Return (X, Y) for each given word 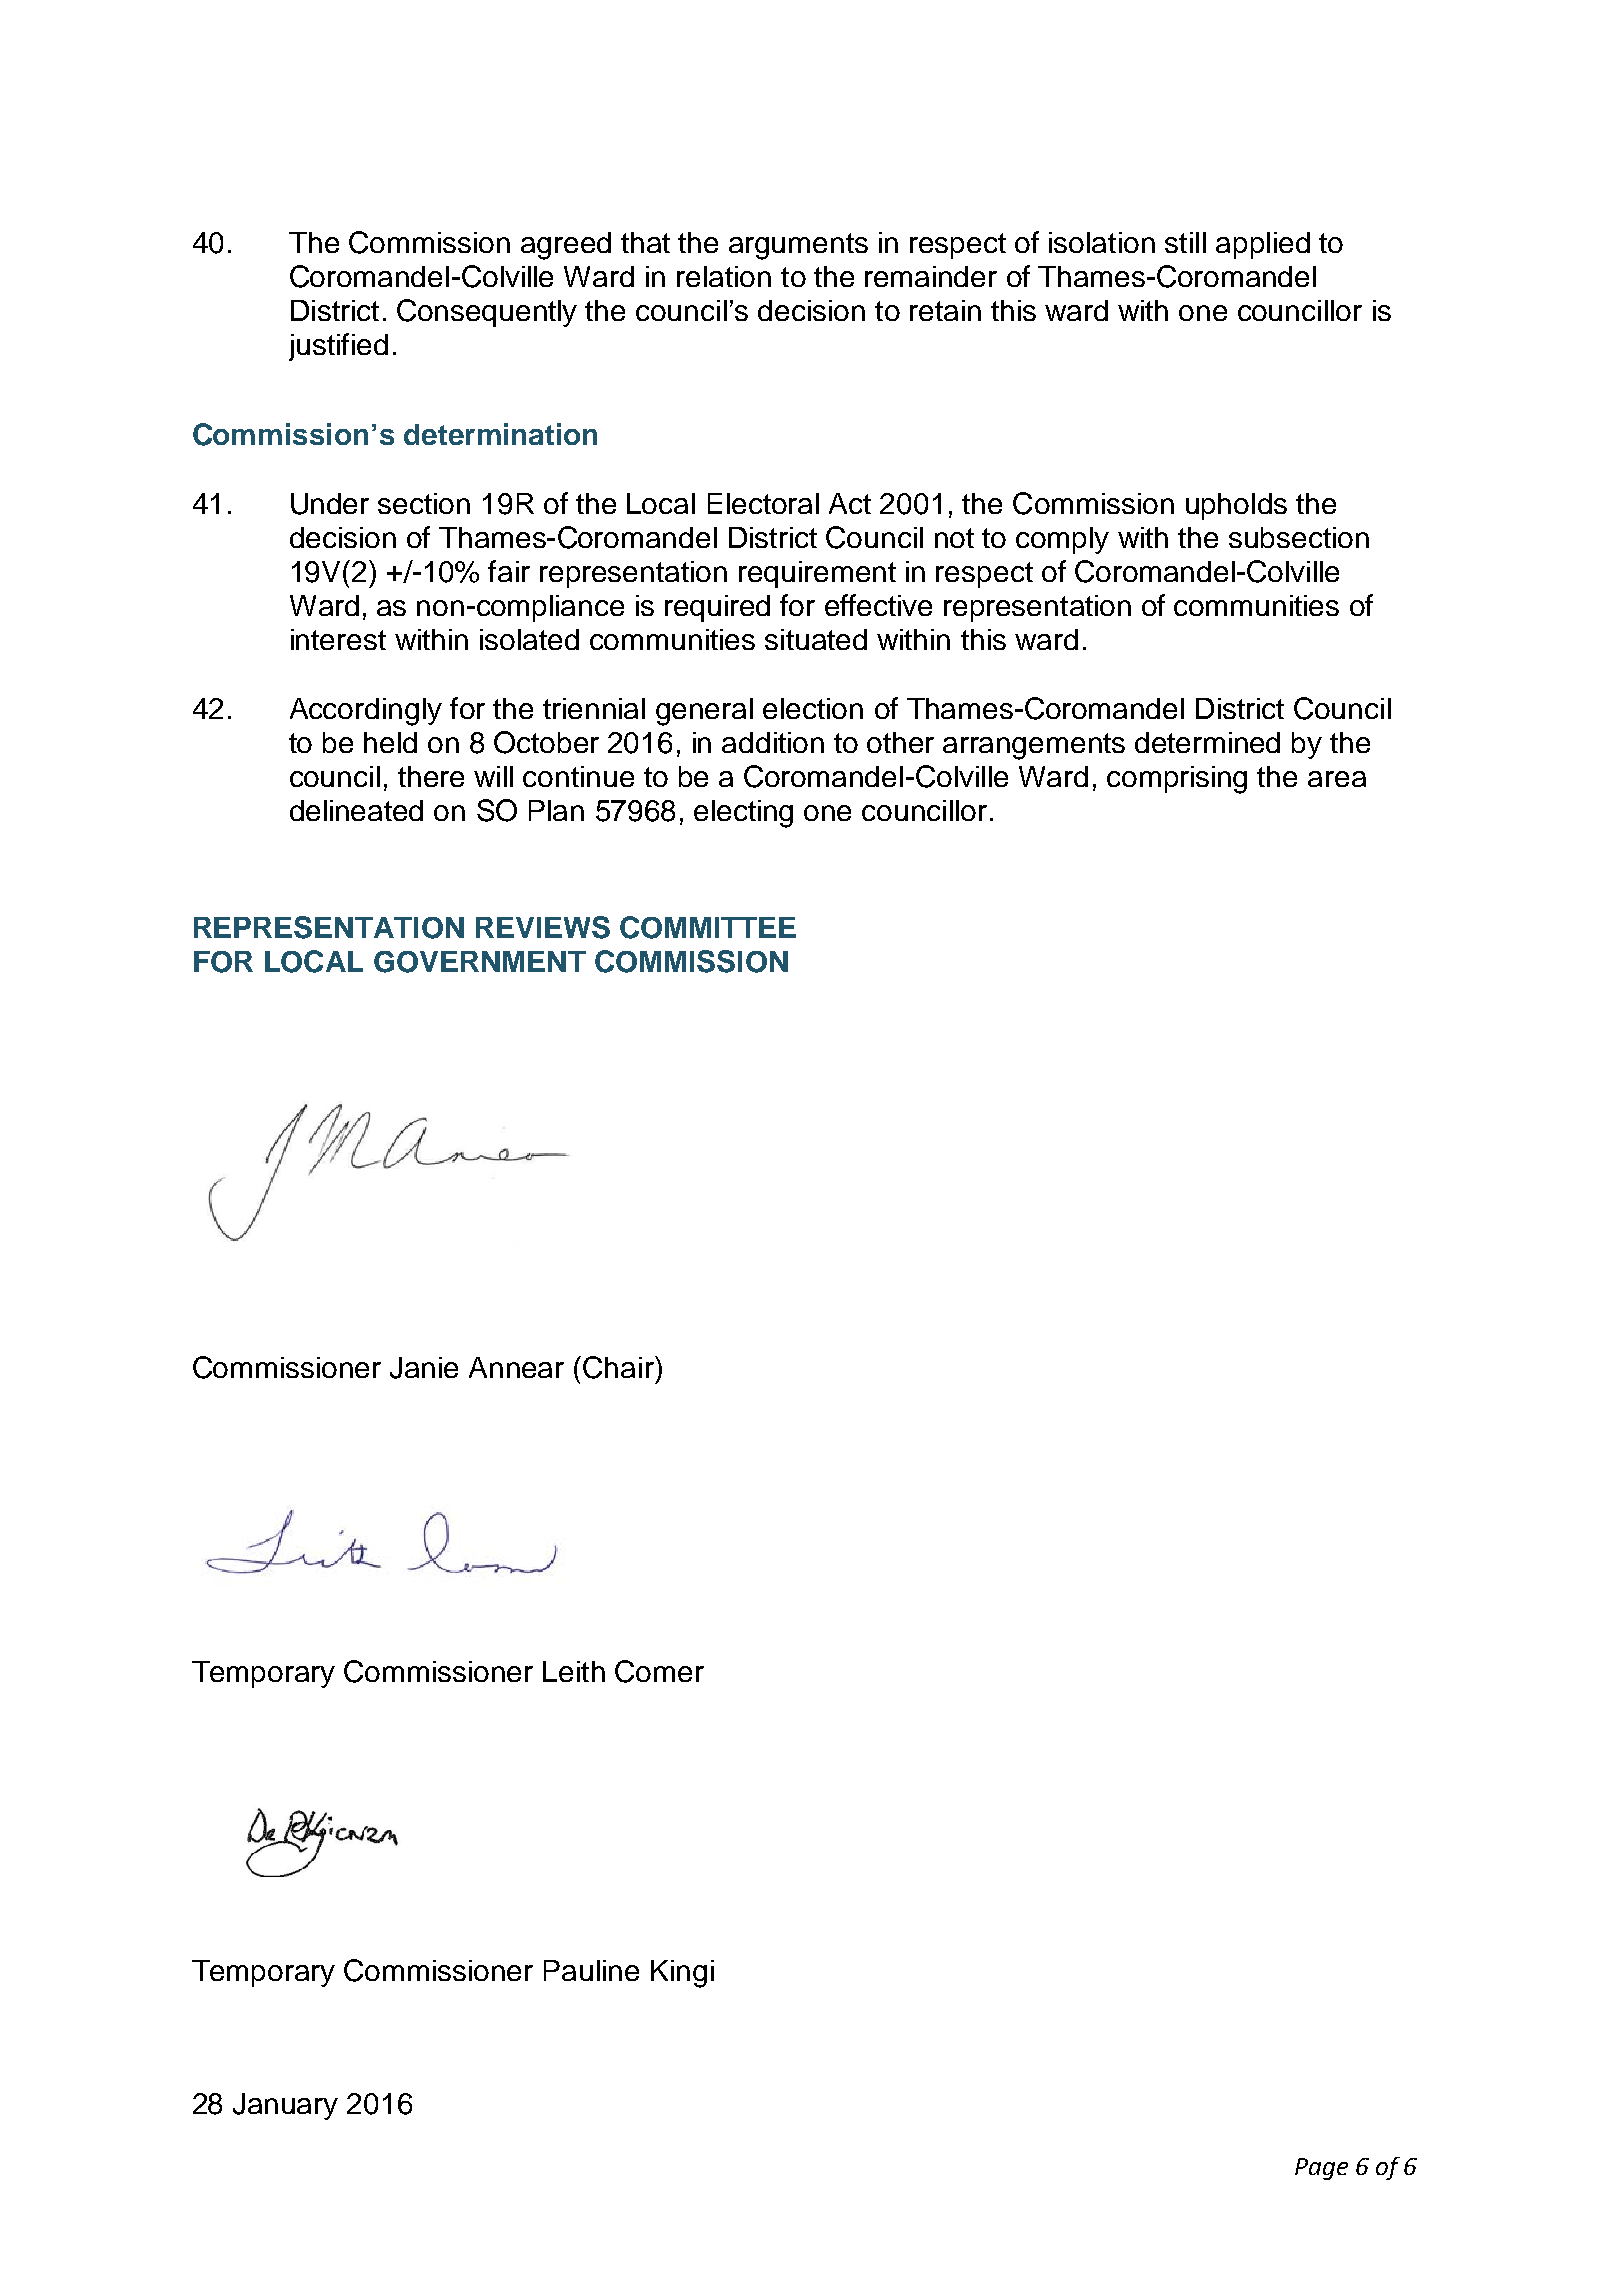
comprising (1177, 780)
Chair (619, 1367)
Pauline (591, 1970)
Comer (659, 1671)
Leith (574, 1671)
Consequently (487, 313)
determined (1207, 742)
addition (773, 742)
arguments (798, 246)
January (285, 2106)
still (1185, 242)
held (390, 742)
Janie (424, 1368)
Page (1321, 2169)
